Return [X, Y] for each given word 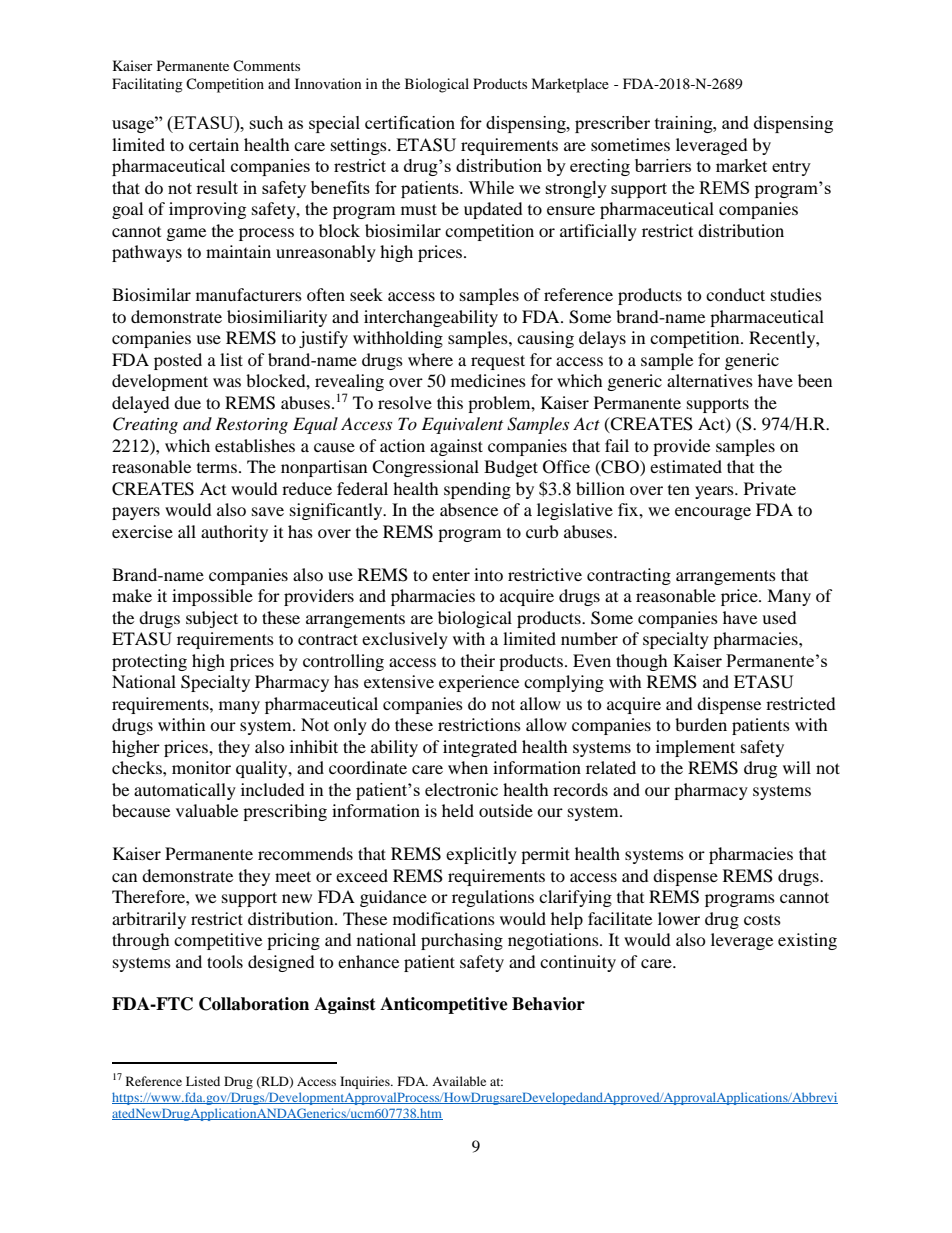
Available [459, 1081]
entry [791, 168]
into [488, 574]
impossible [212, 597]
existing [807, 941]
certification [410, 122]
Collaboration [254, 1004]
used [779, 617]
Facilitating [147, 85]
